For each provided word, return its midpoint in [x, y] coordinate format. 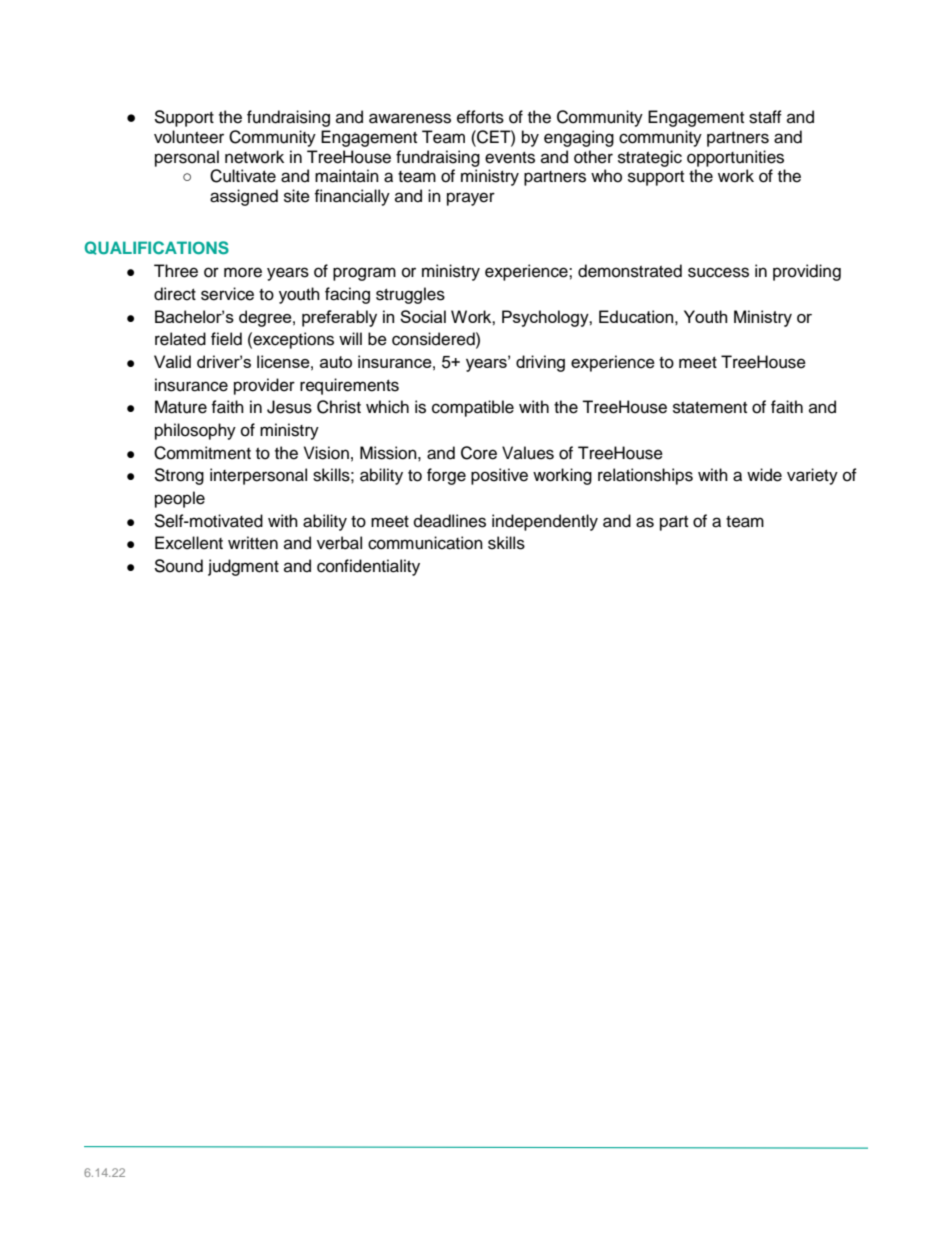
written [253, 543]
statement [710, 408]
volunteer [189, 137]
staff [765, 117]
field [226, 339]
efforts [480, 117]
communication [425, 543]
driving [540, 363]
